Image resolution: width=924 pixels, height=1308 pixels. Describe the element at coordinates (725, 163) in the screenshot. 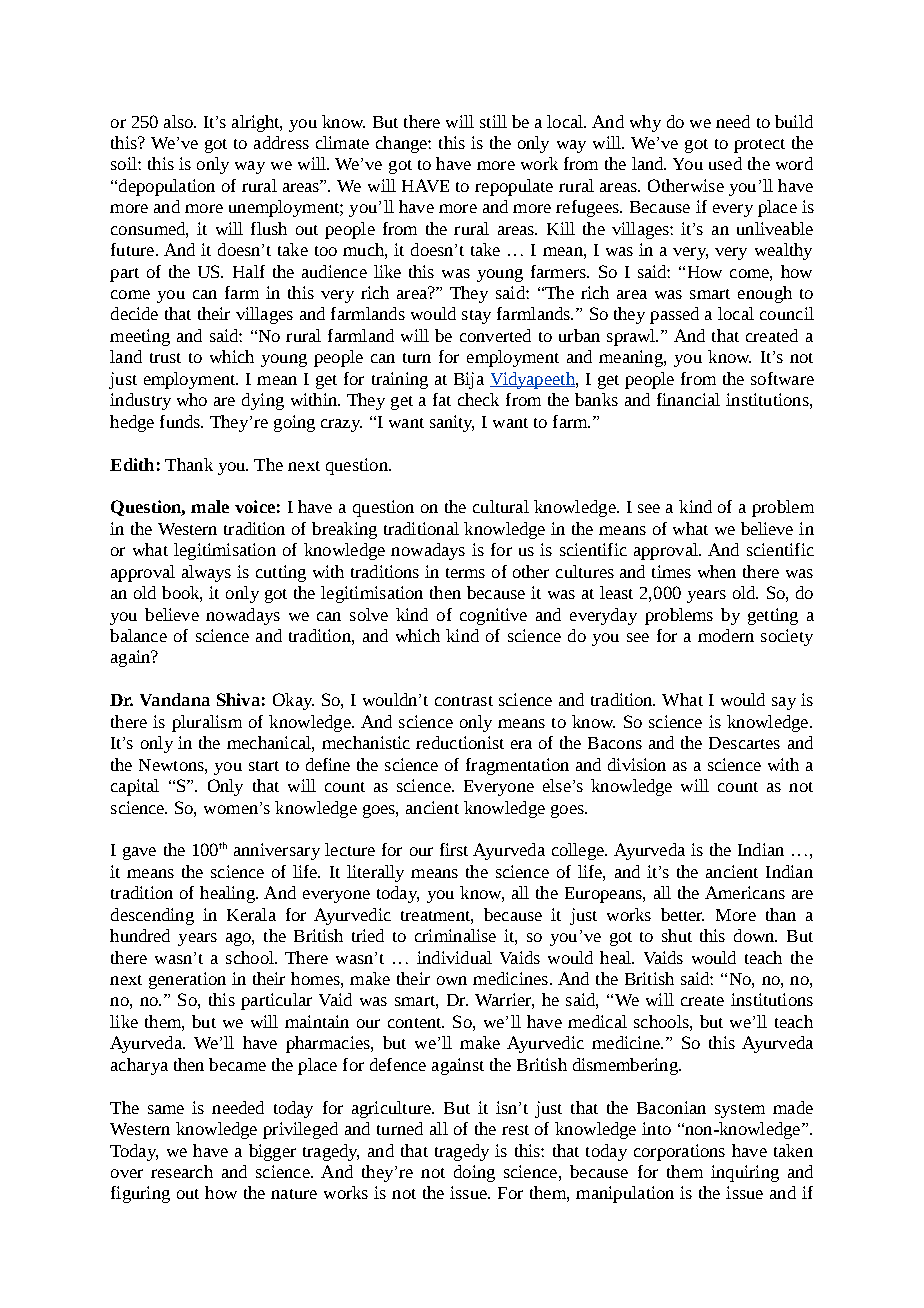

I see `used` at that location.
